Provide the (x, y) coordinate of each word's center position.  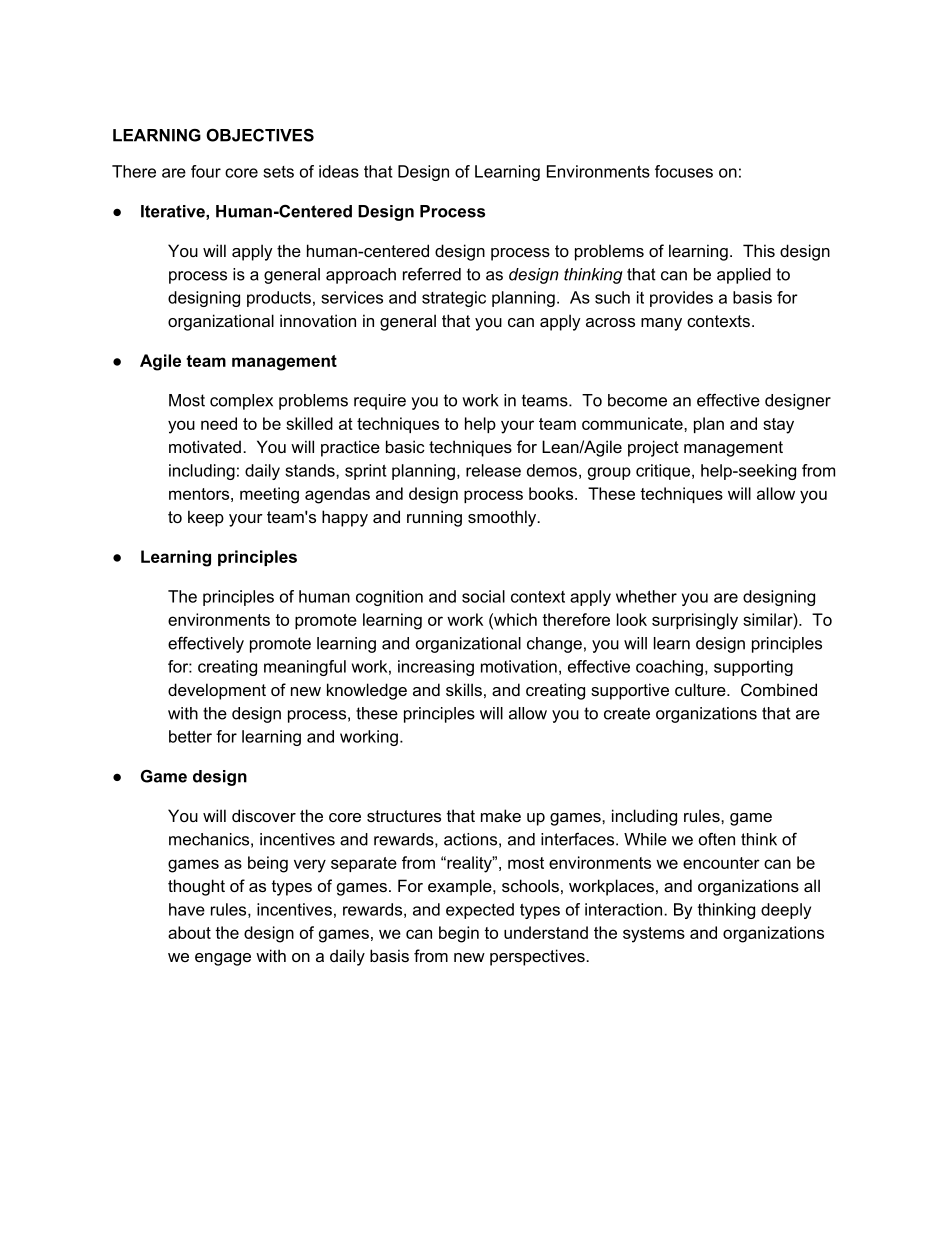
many (661, 324)
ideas (339, 171)
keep (206, 518)
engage (223, 959)
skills (464, 689)
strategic (454, 299)
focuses (684, 171)
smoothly (503, 518)
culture (701, 689)
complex (241, 402)
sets (278, 172)
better (190, 736)
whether (646, 596)
